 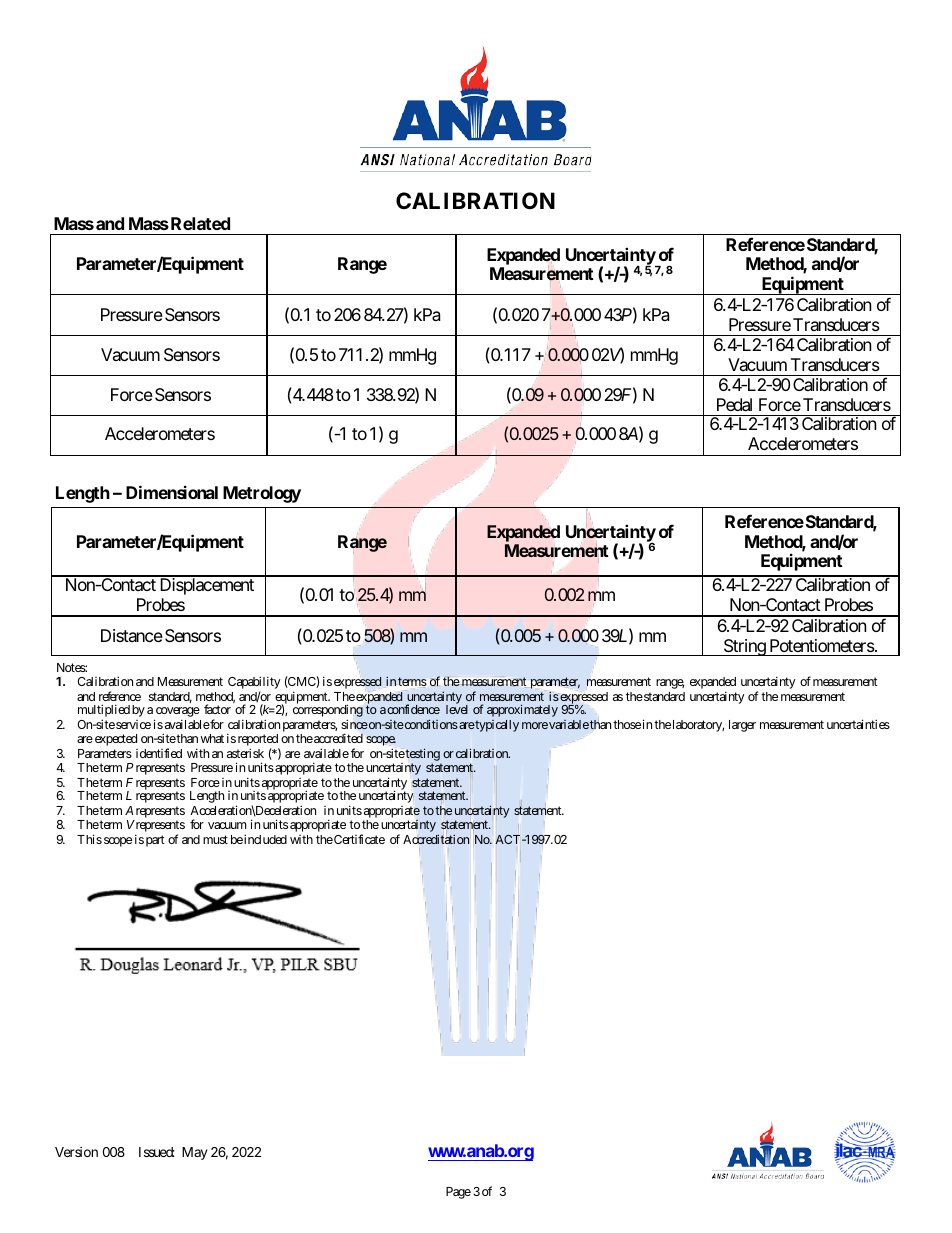 I want to click on Pedal, so click(x=734, y=404).
